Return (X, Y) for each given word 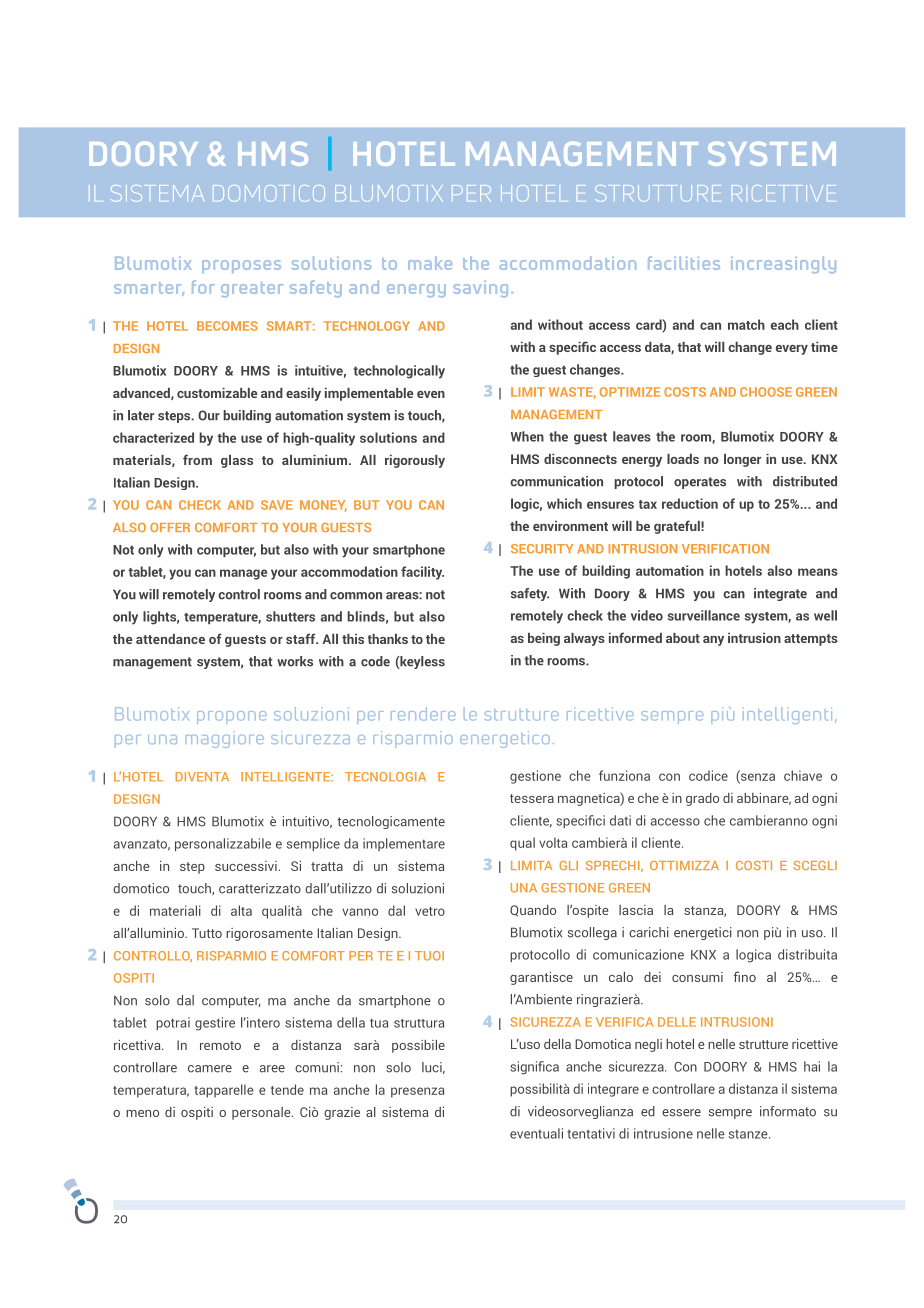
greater (252, 289)
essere (681, 1113)
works (295, 661)
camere (210, 1069)
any (713, 641)
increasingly (783, 265)
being (544, 639)
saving (480, 289)
